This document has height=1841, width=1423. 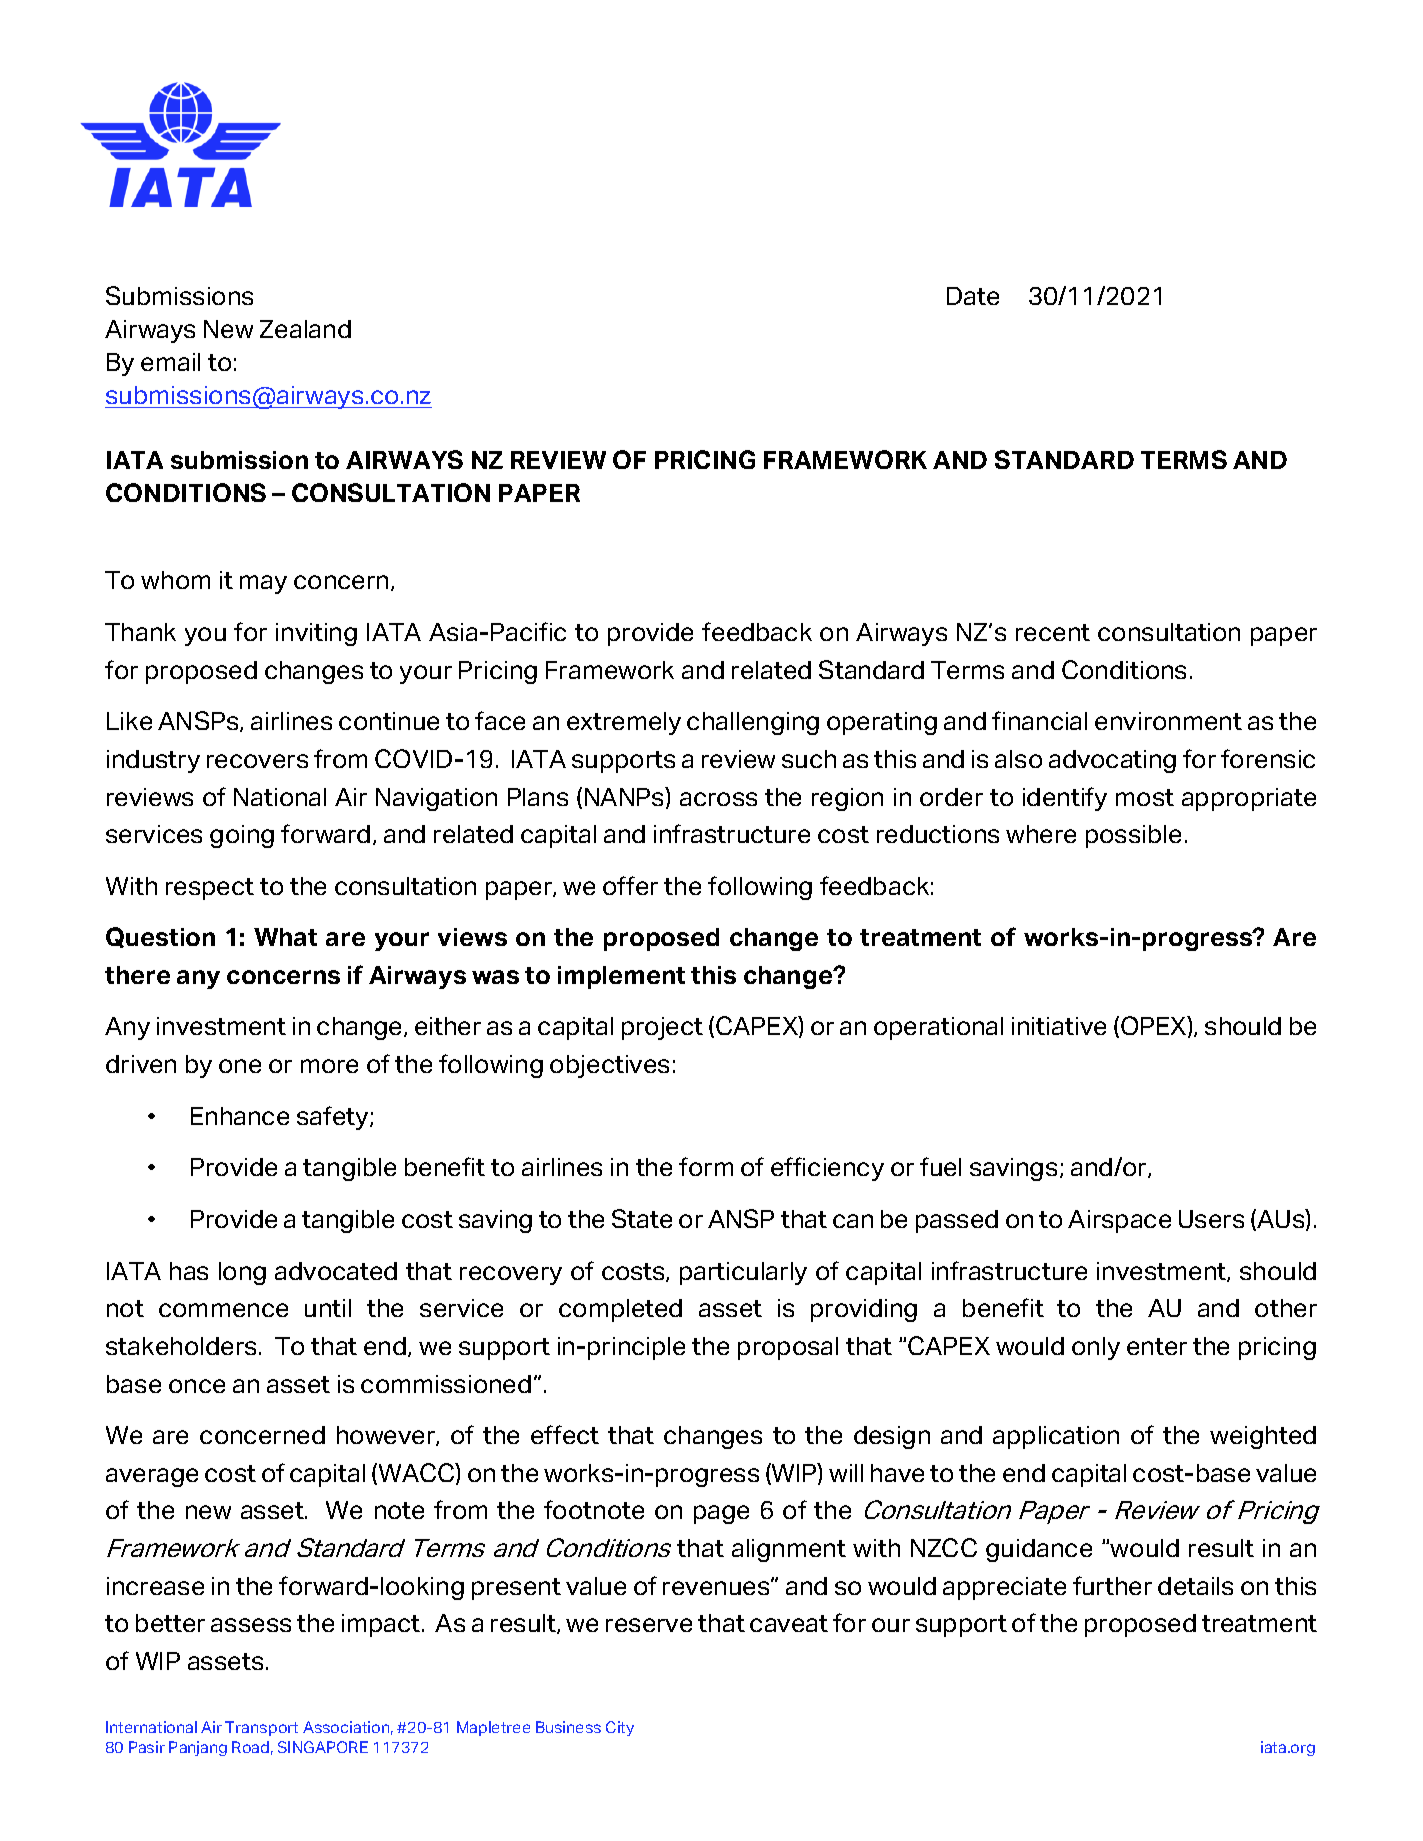 I want to click on further, so click(x=1112, y=1585).
